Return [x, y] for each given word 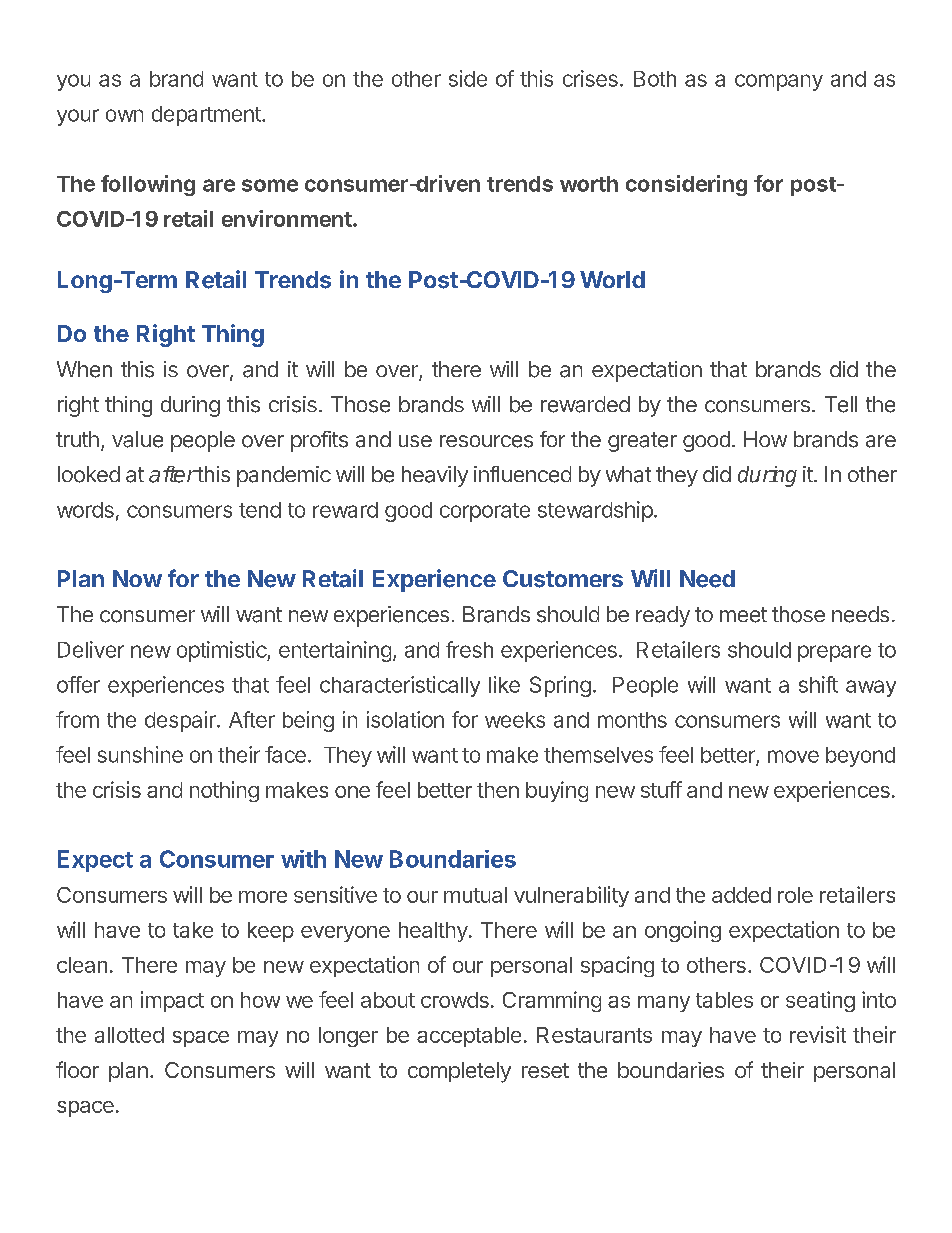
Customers [563, 579]
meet [743, 615]
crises [590, 78]
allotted [129, 1035]
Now [137, 578]
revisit [818, 1034]
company [779, 82]
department [207, 116]
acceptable [469, 1037]
